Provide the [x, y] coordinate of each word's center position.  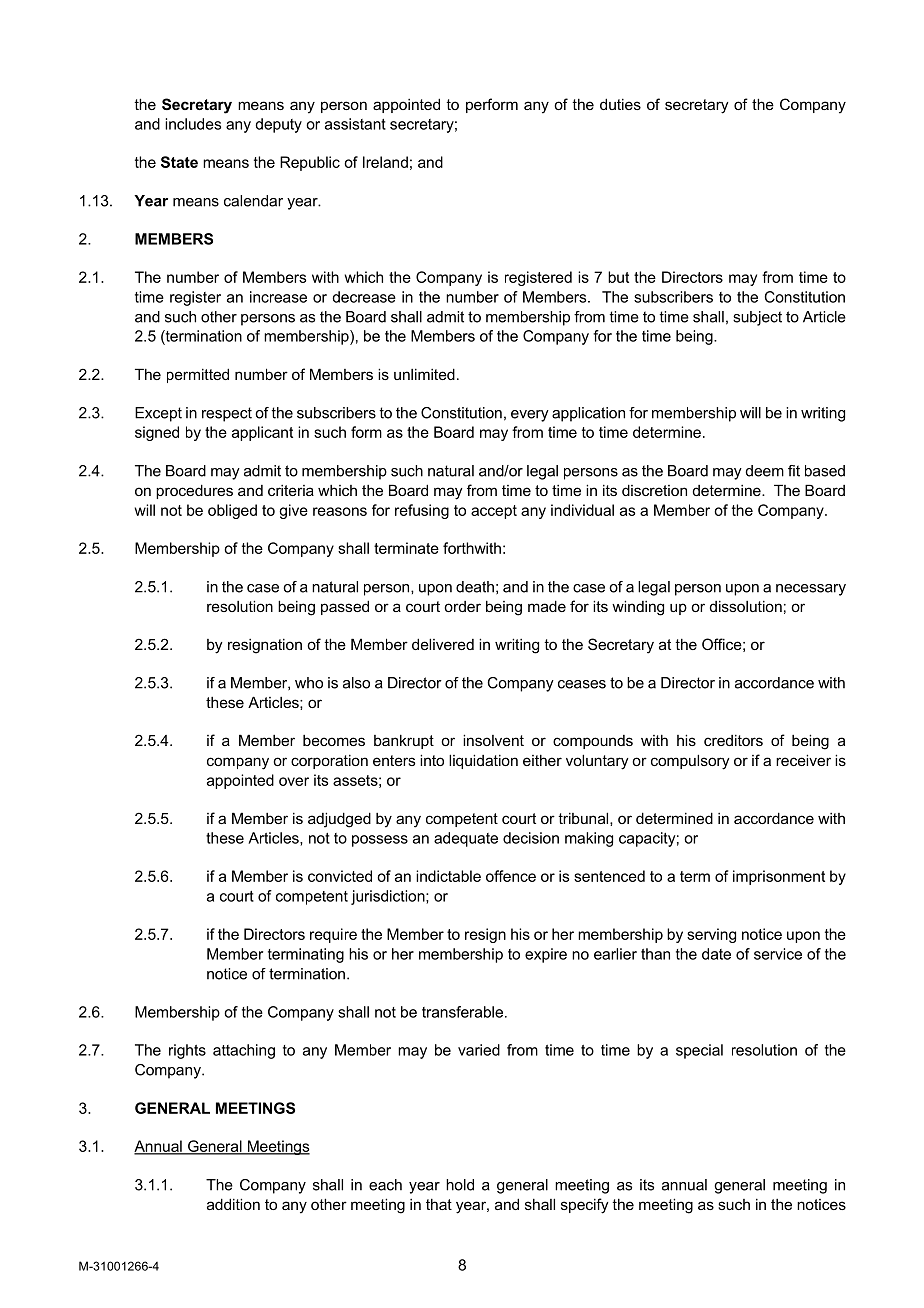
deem [765, 471]
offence [511, 876]
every [530, 416]
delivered [443, 644]
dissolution [746, 606]
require [333, 935]
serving [711, 935]
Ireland [385, 162]
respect [227, 414]
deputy [278, 125]
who [309, 683]
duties [620, 104]
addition [233, 1204]
